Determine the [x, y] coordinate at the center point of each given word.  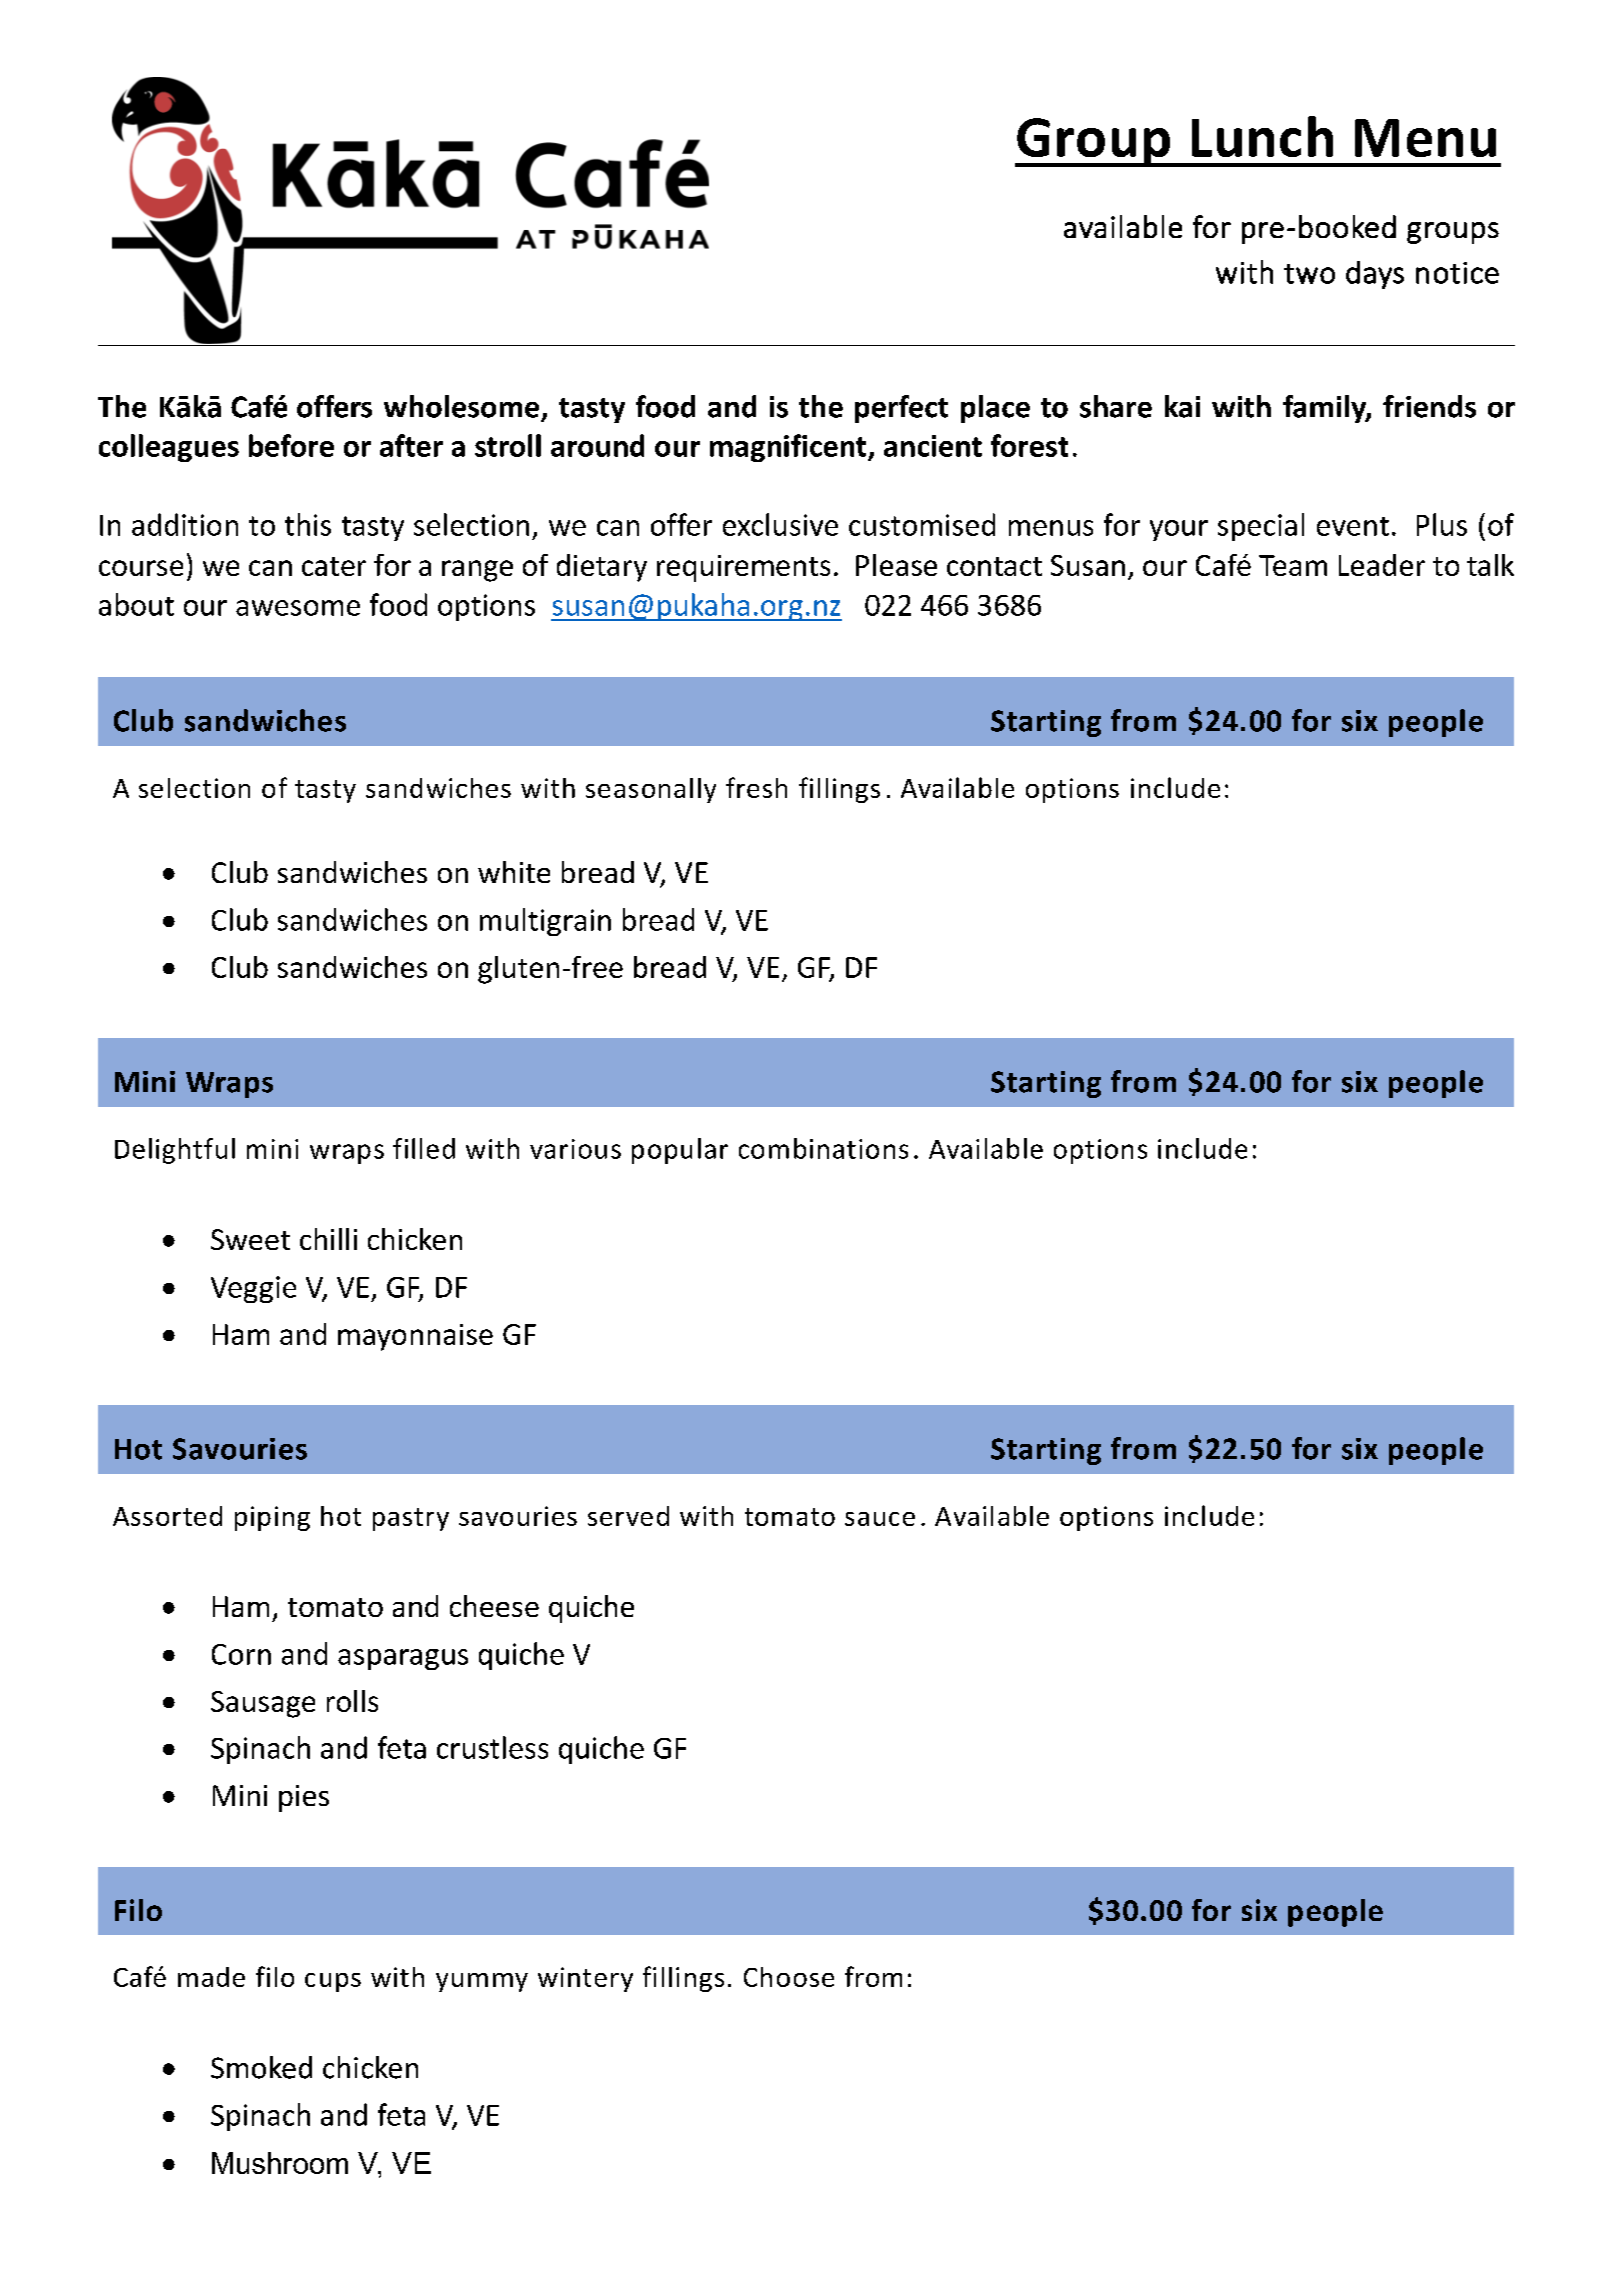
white [514, 872]
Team [1293, 565]
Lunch [1262, 136]
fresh [756, 787]
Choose [789, 1977]
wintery [585, 1979]
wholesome [461, 406]
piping [272, 1518]
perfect [901, 409]
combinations [823, 1148]
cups [333, 1982]
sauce [880, 1519]
